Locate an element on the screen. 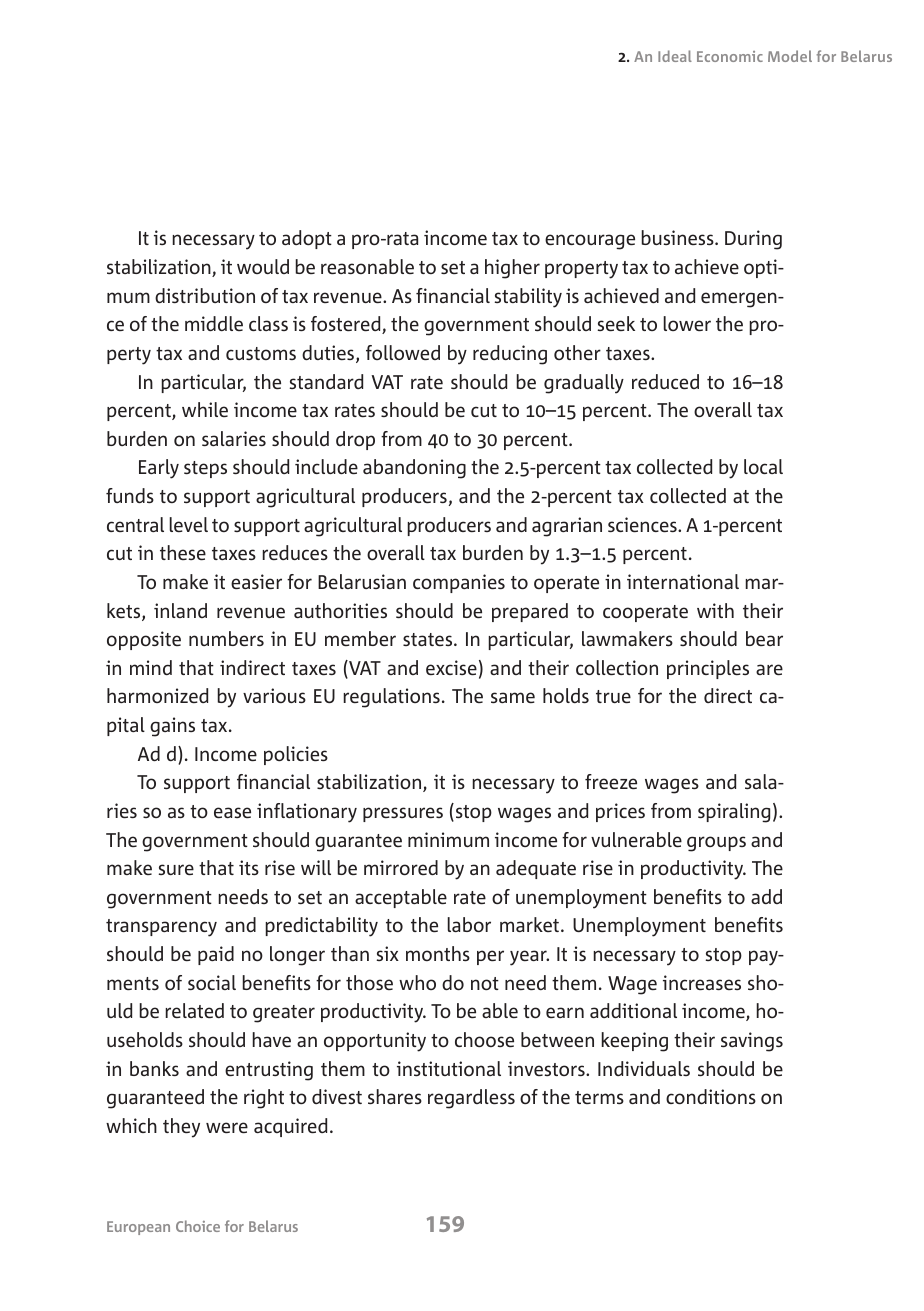 This screenshot has height=1311, width=924. groups is located at coordinates (716, 844).
